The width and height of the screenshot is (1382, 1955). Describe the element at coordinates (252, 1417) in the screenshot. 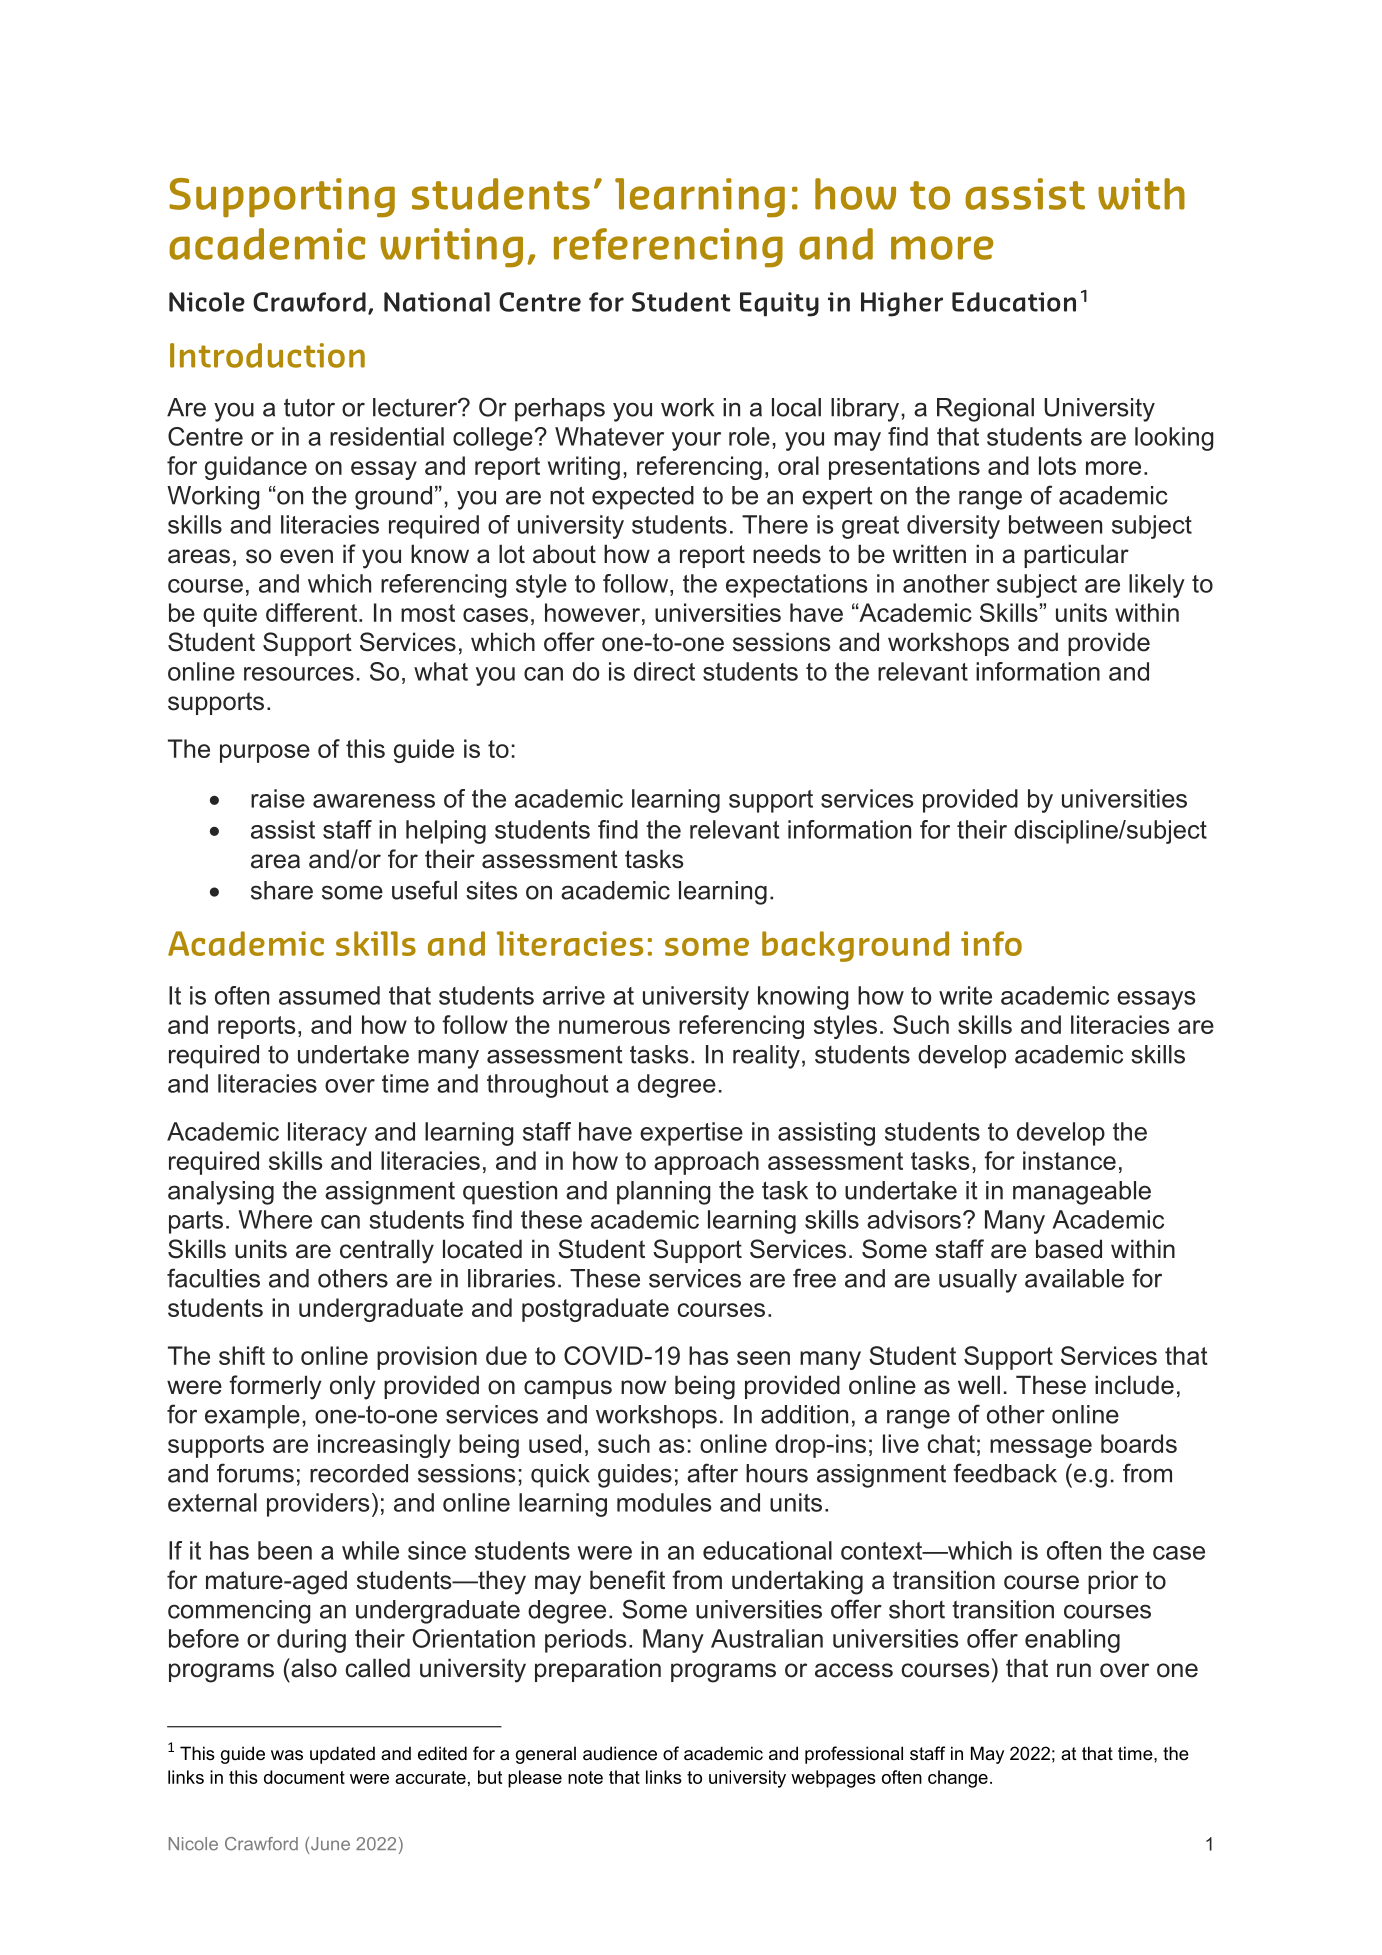

I see `example` at that location.
